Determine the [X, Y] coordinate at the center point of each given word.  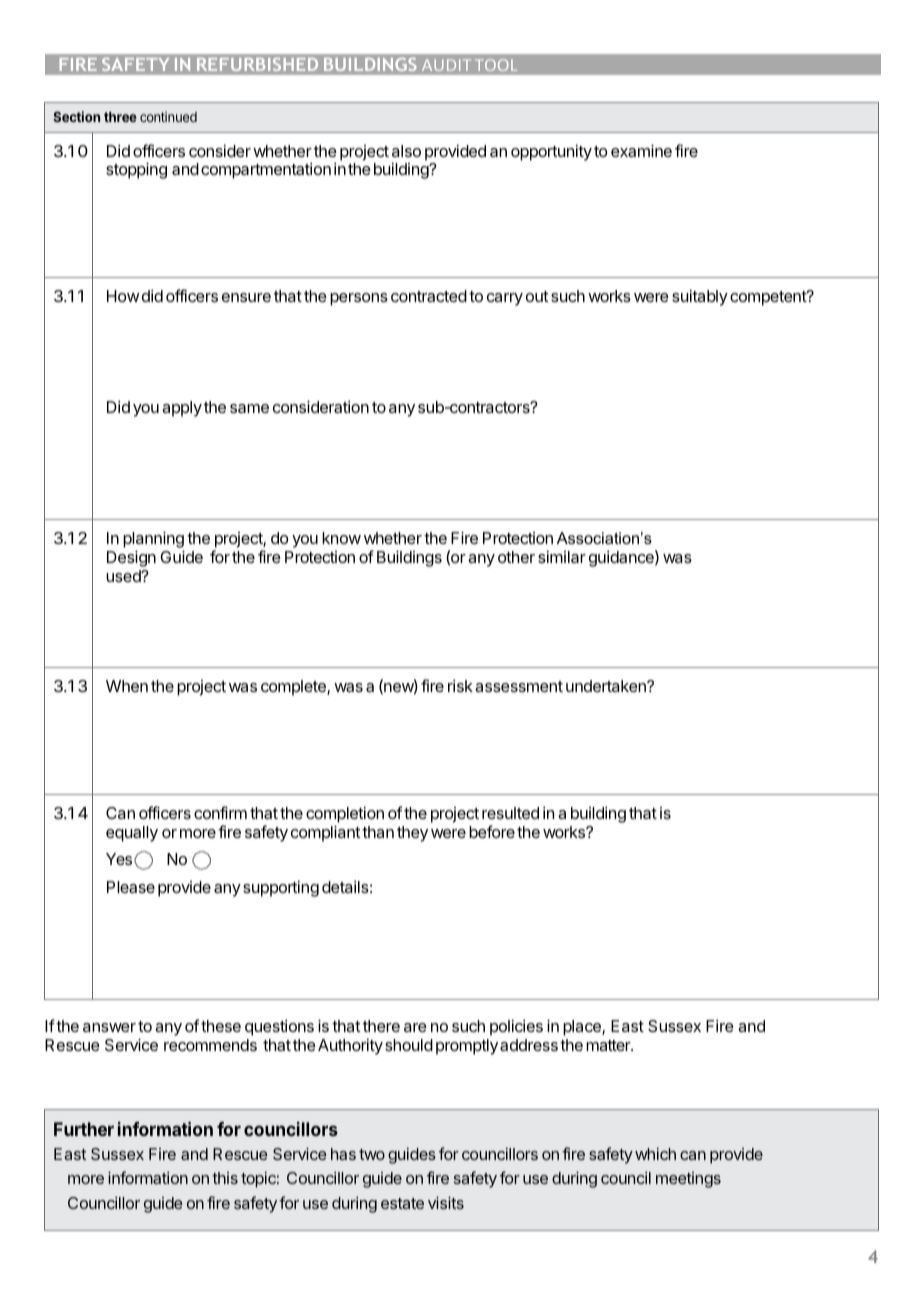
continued [168, 116]
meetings [688, 1180]
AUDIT [446, 65]
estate [402, 1203]
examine [641, 150]
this [225, 1178]
